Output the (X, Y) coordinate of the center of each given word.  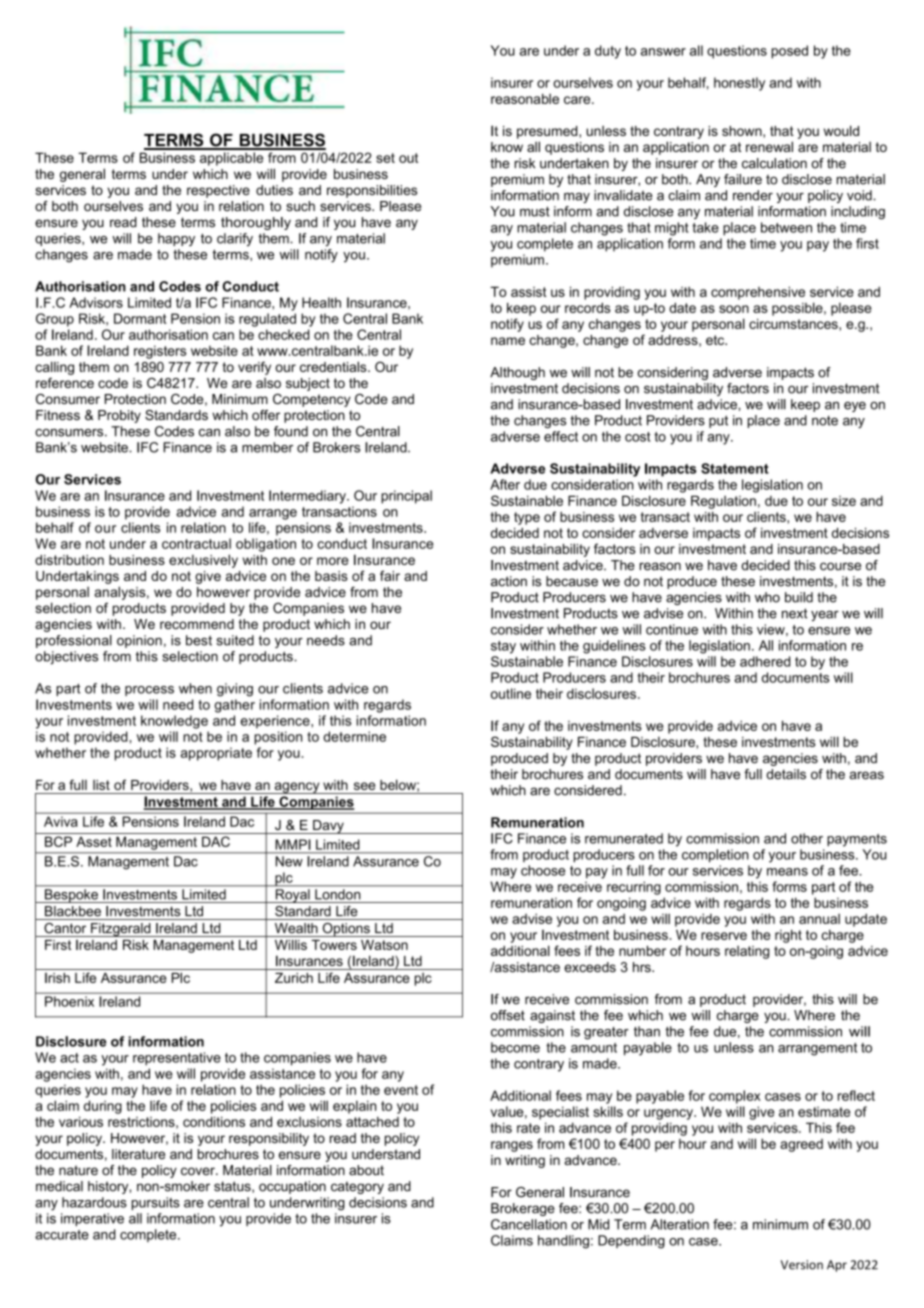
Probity (119, 416)
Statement (735, 468)
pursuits (156, 1203)
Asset (94, 842)
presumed (548, 132)
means (787, 872)
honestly (739, 84)
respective (218, 191)
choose (543, 870)
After (505, 484)
